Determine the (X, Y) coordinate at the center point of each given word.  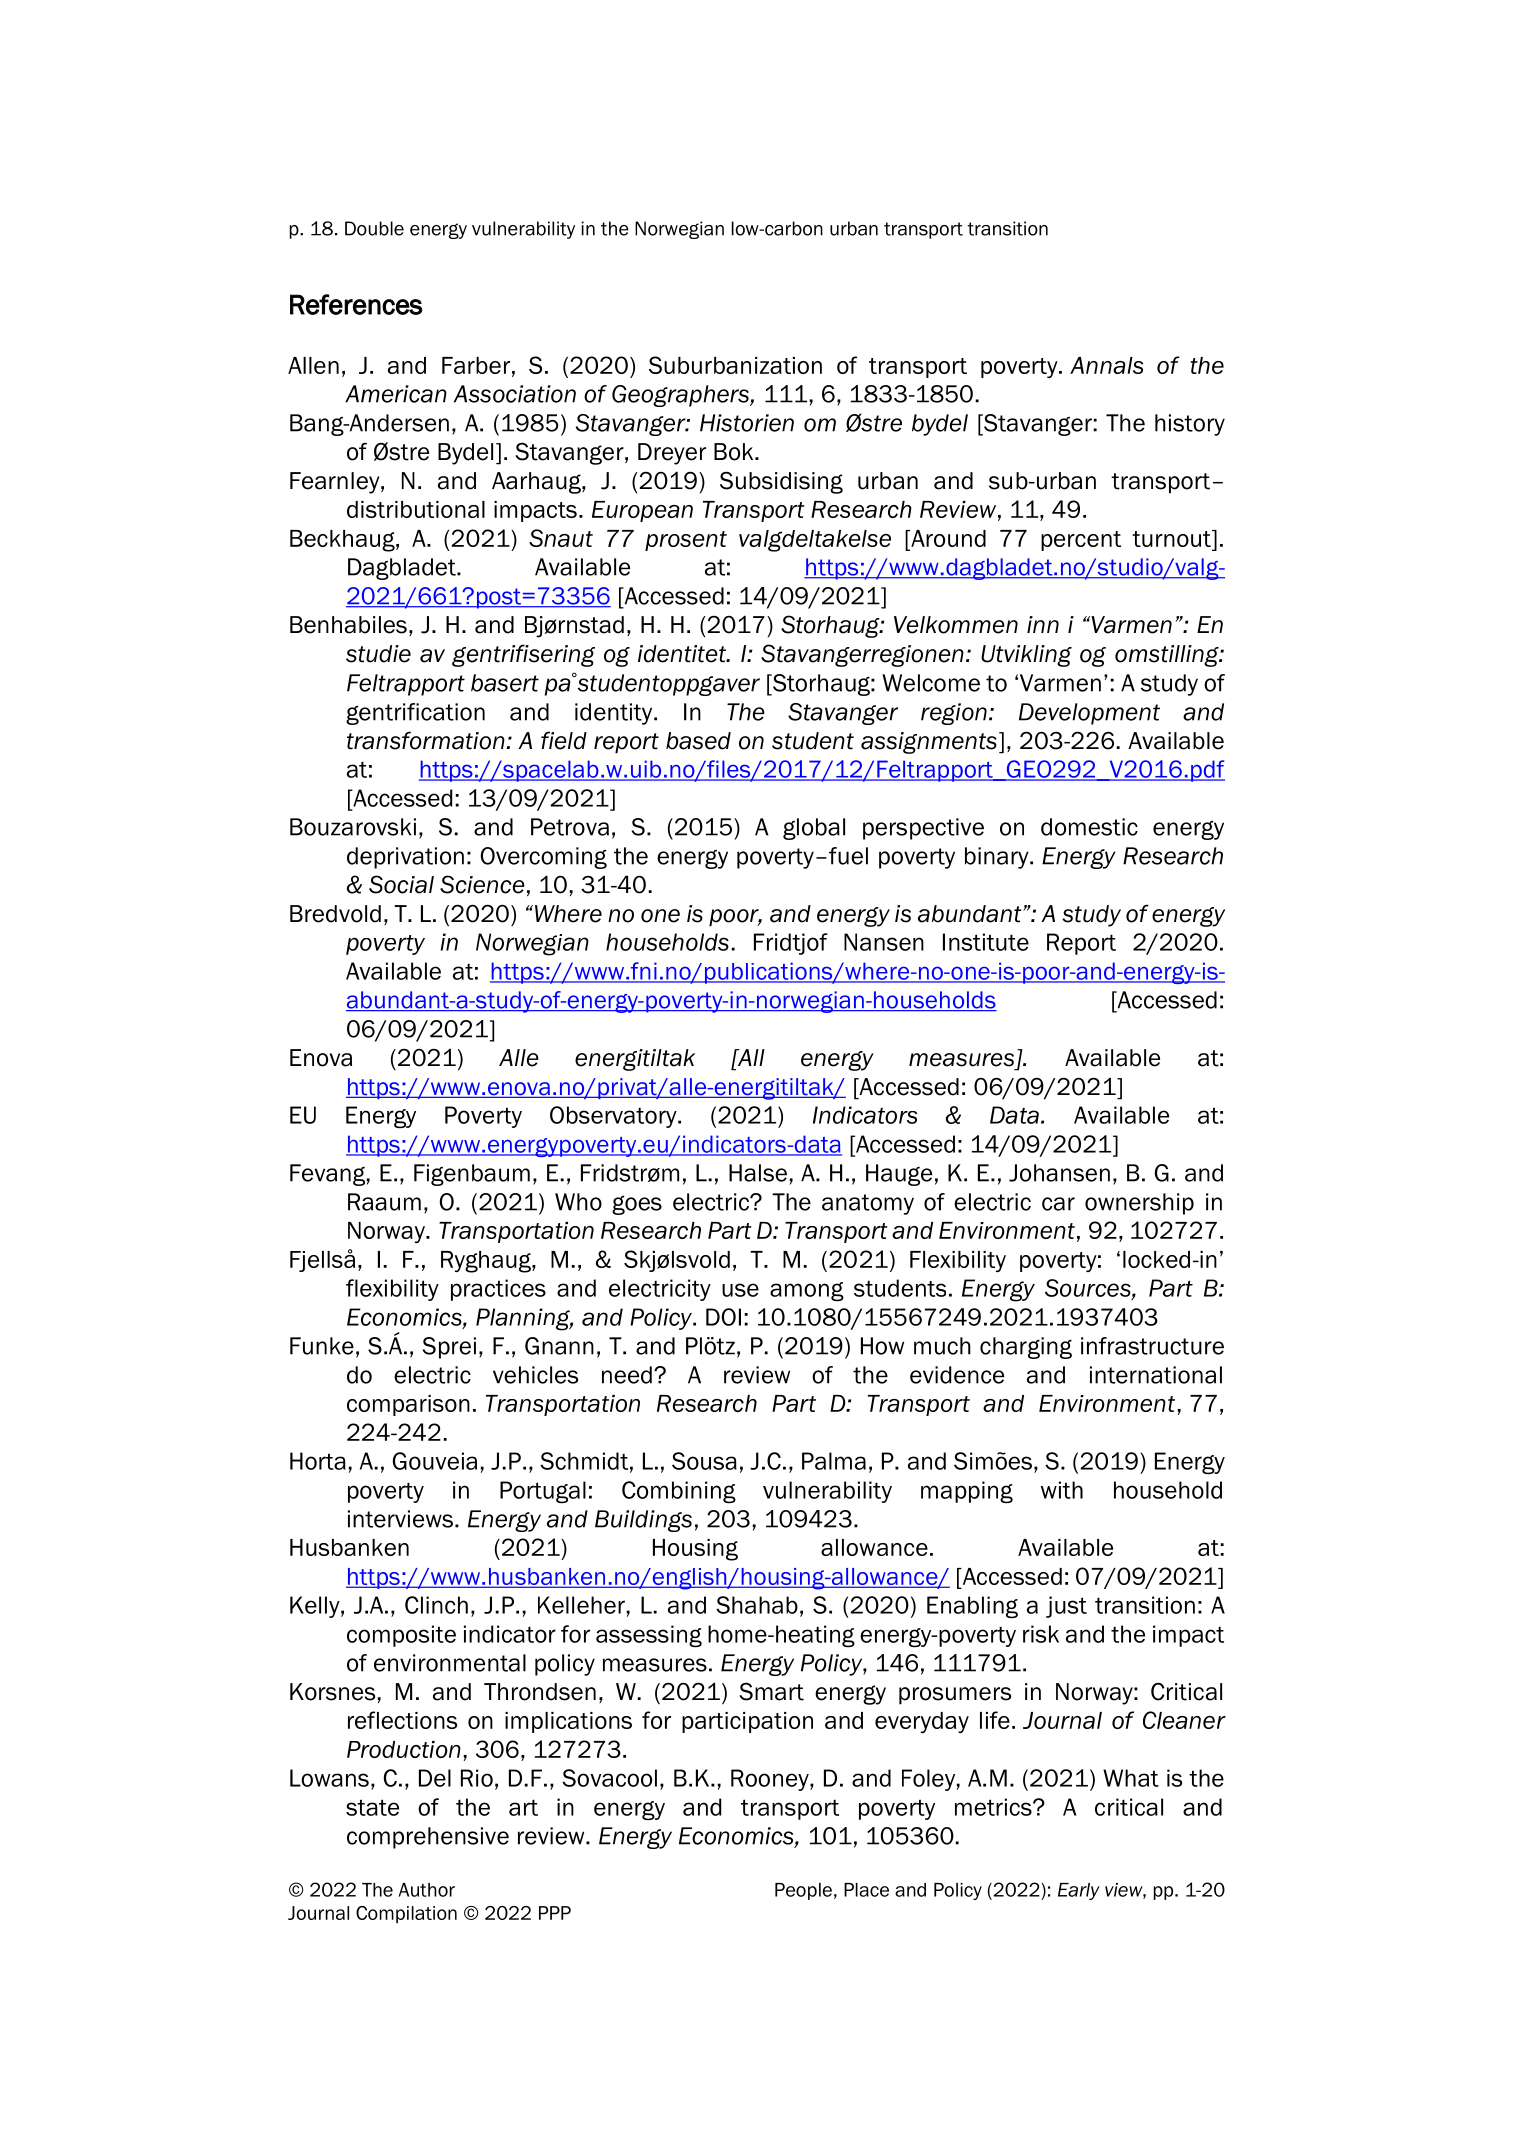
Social (401, 884)
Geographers (681, 396)
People (803, 1891)
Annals (1106, 365)
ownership (1139, 1204)
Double (374, 228)
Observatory (614, 1117)
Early (1079, 1891)
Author (427, 1890)
